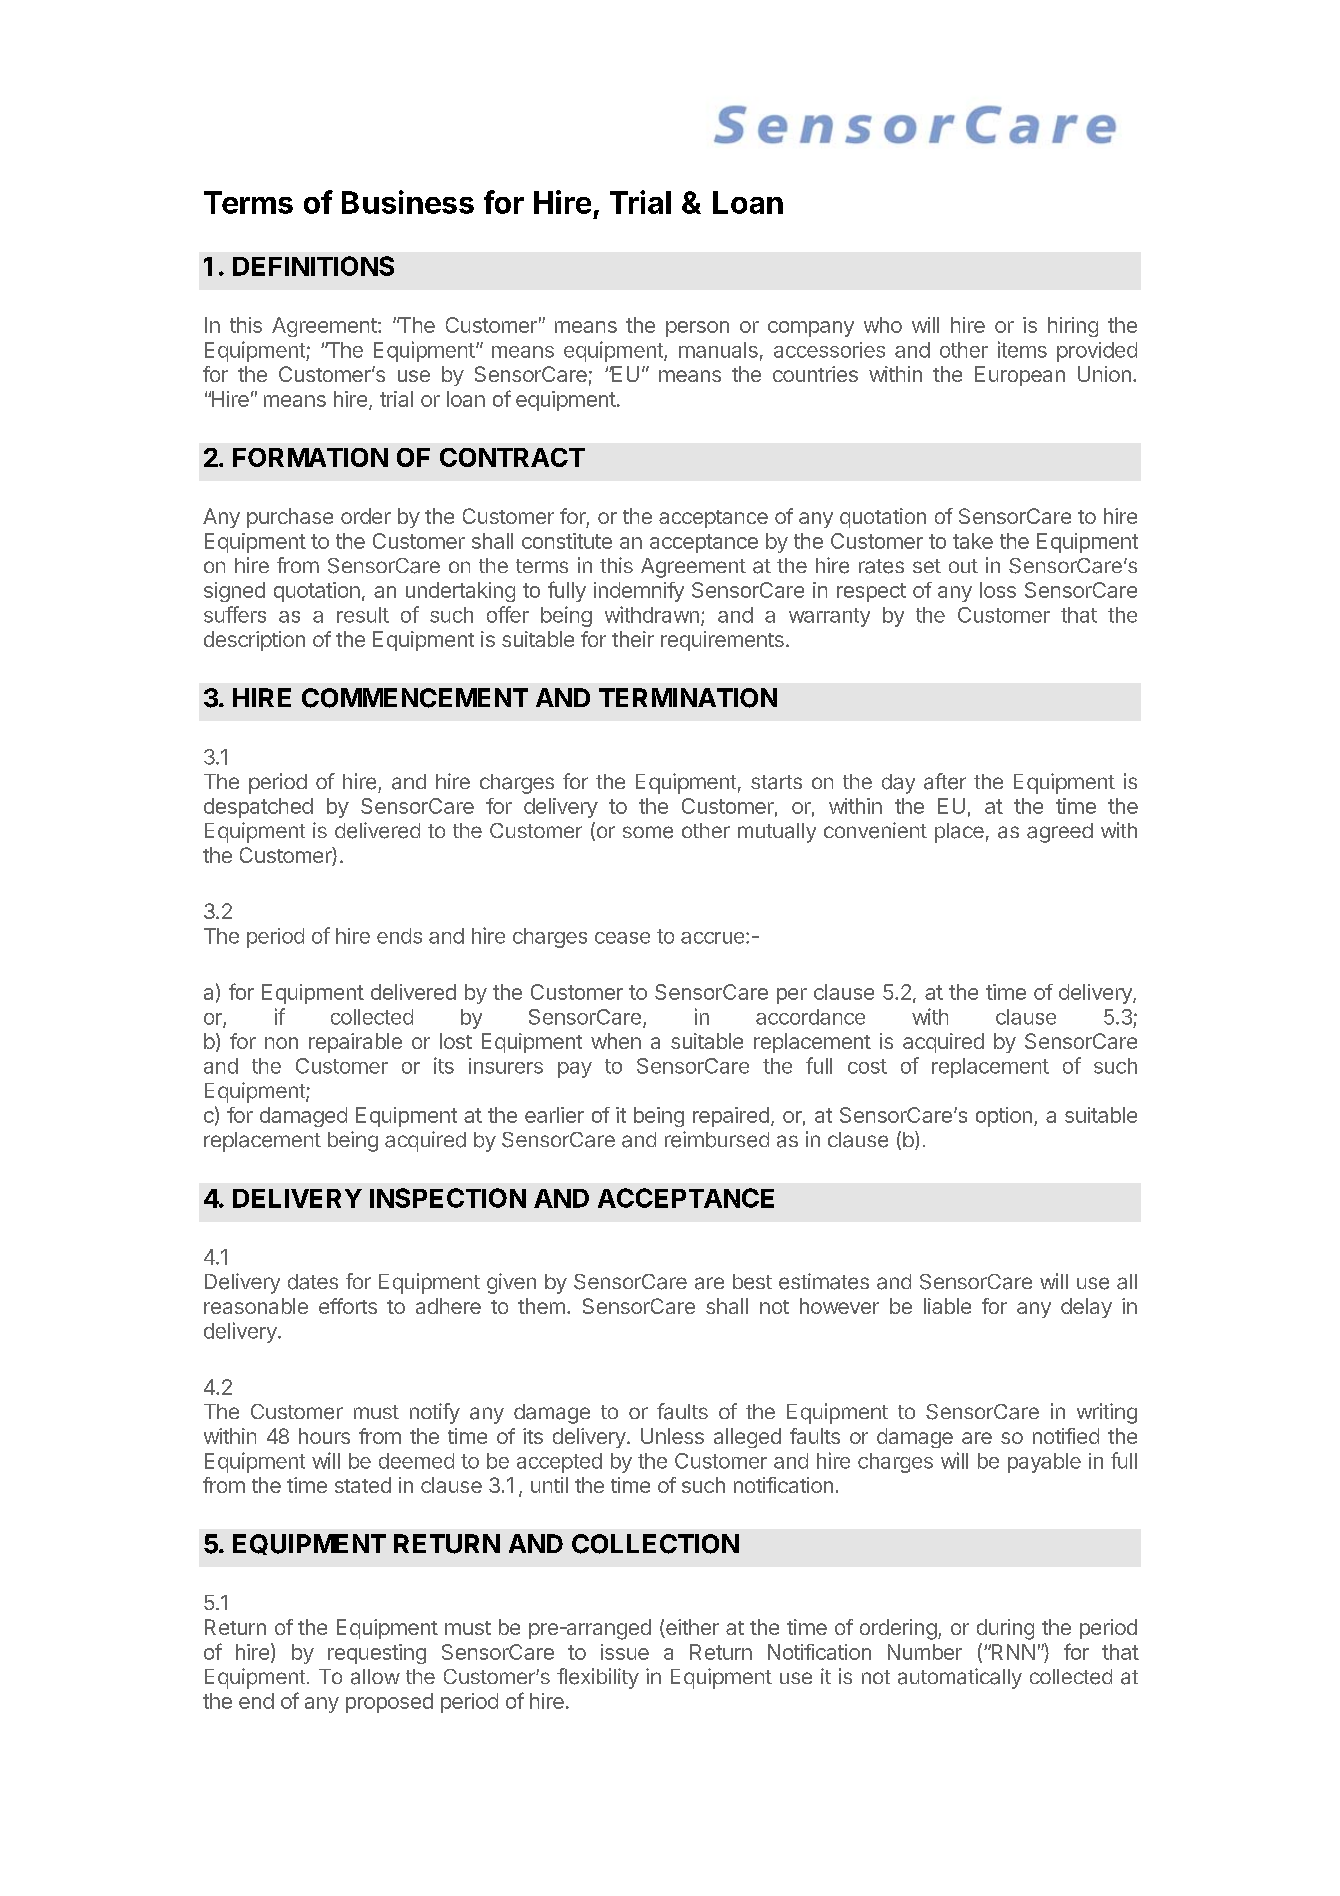 This screenshot has height=1896, width=1340. What do you see at coordinates (448, 1198) in the screenshot?
I see `INSPECTION` at bounding box center [448, 1198].
